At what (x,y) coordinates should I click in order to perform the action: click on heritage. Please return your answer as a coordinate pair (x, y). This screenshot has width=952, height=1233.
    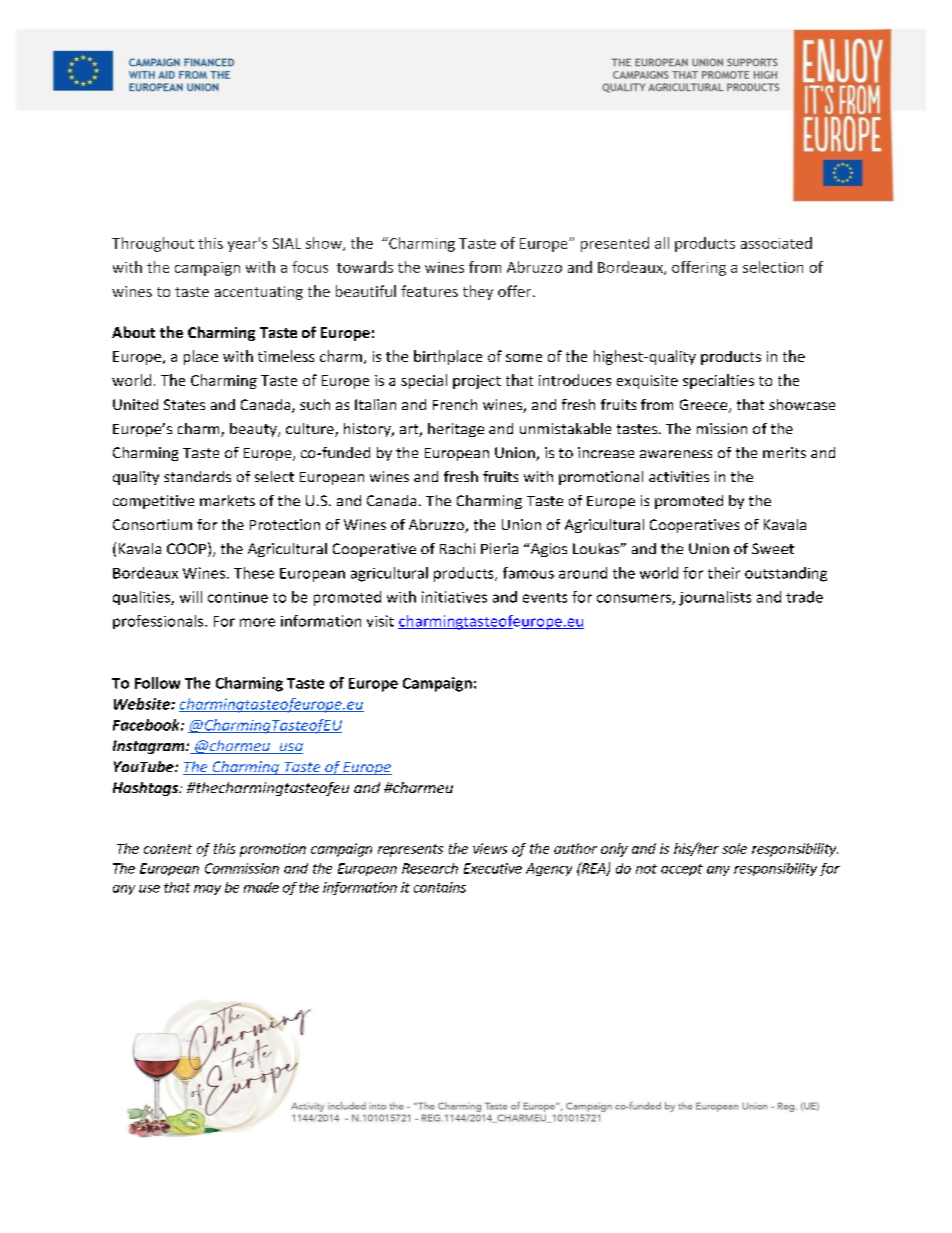
    Looking at the image, I should click on (456, 430).
